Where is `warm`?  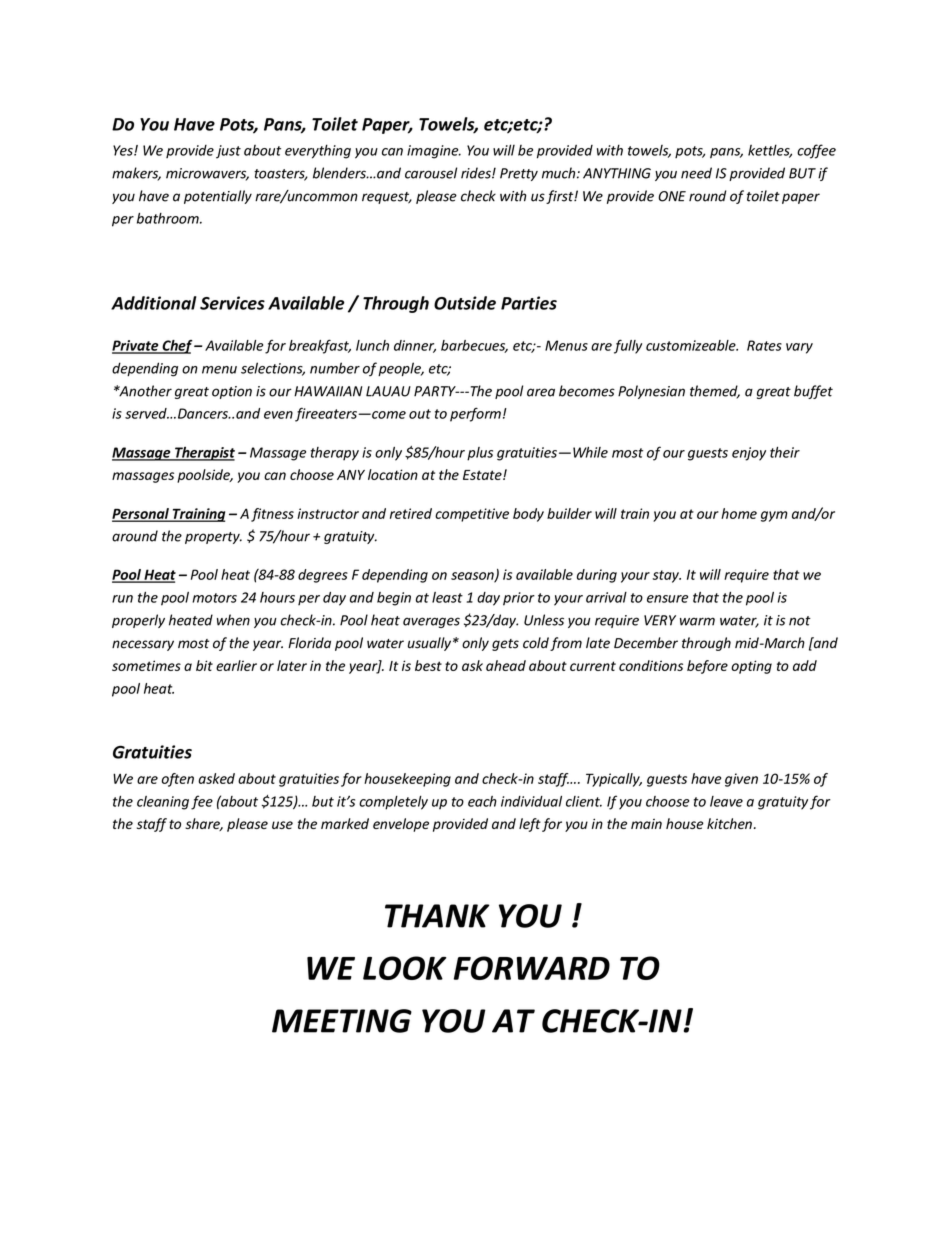
warm is located at coordinates (697, 621).
